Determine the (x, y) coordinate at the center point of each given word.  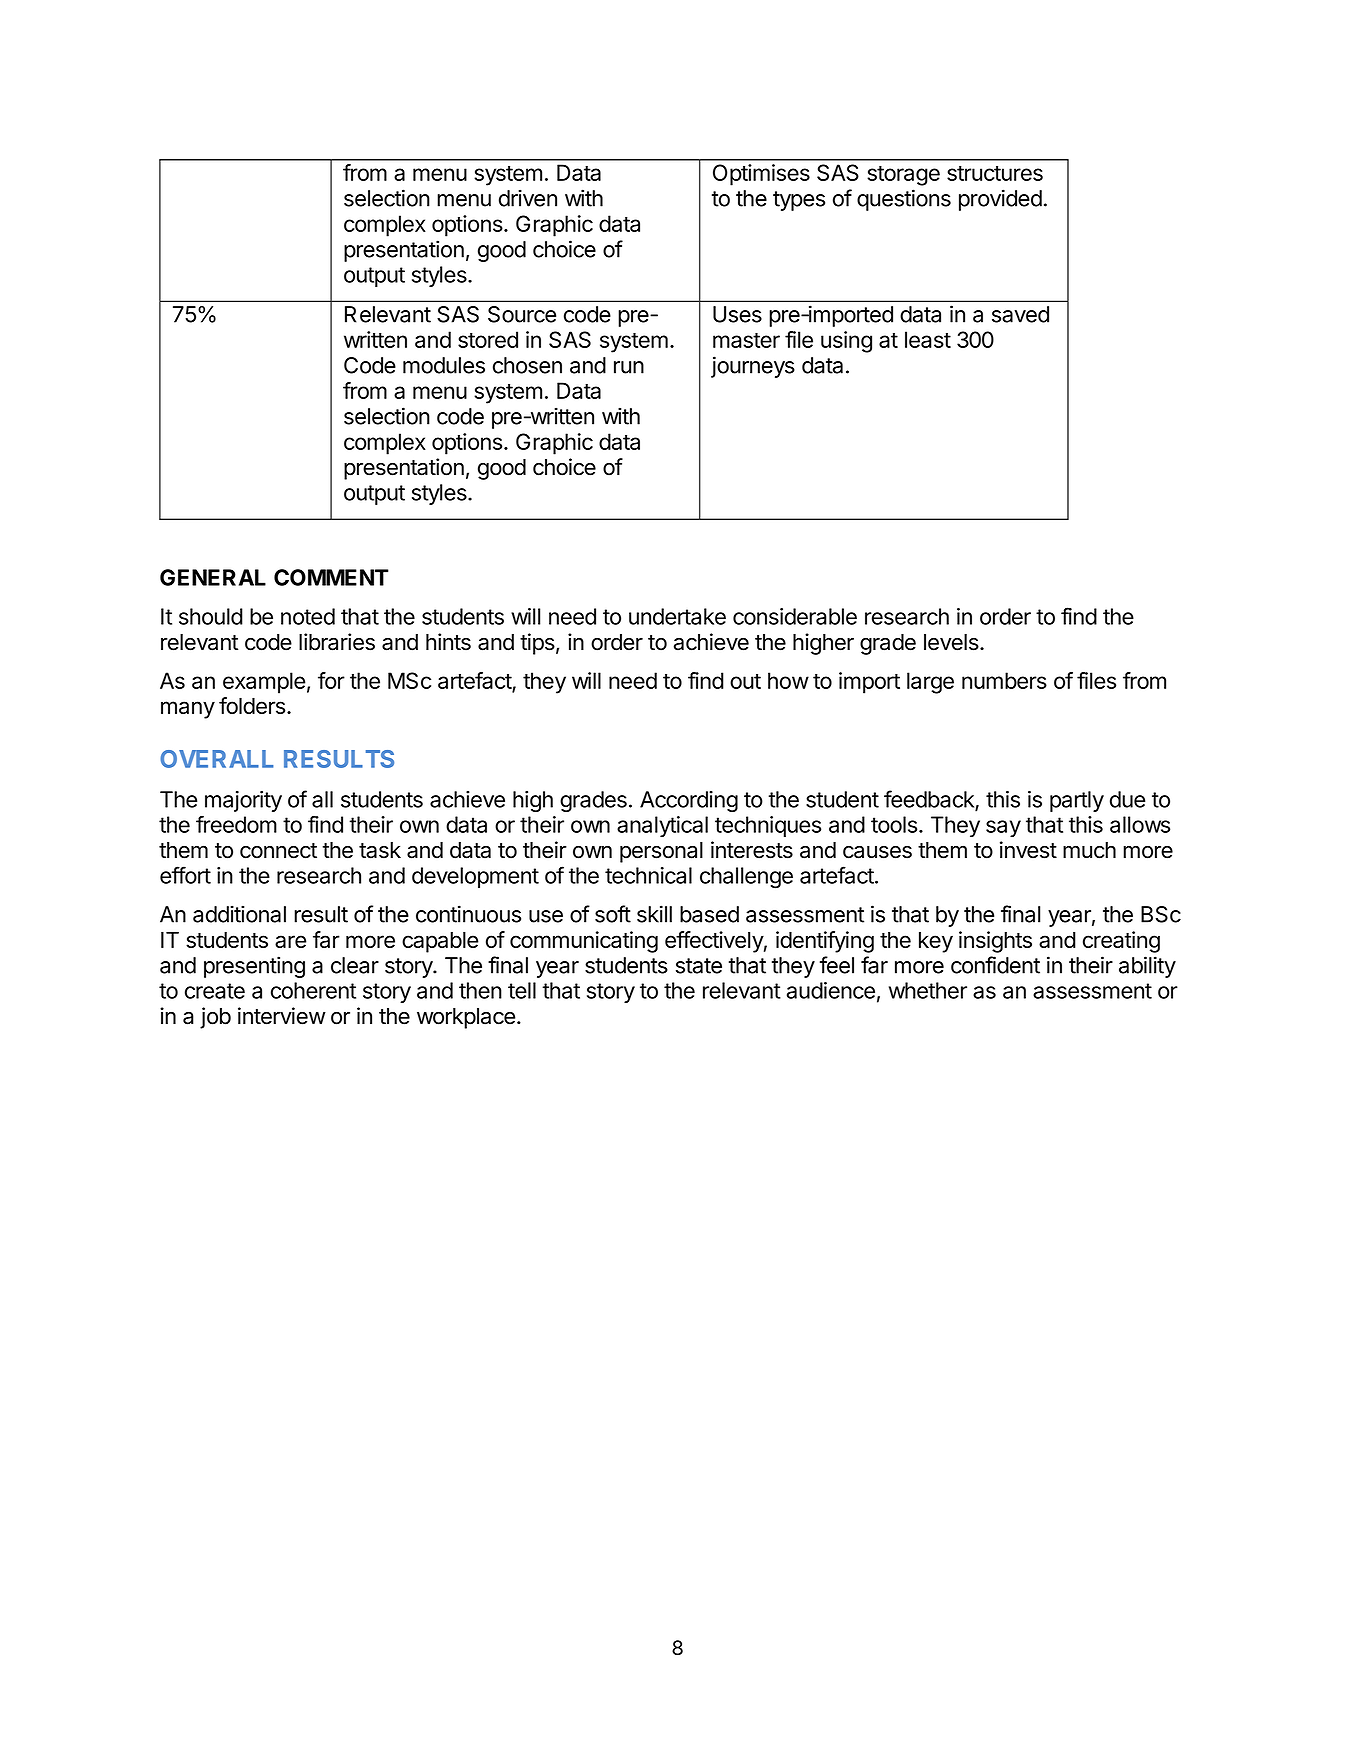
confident (995, 965)
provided (1000, 200)
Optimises (761, 175)
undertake (677, 616)
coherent (313, 990)
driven (528, 198)
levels (951, 642)
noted (308, 616)
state (699, 966)
